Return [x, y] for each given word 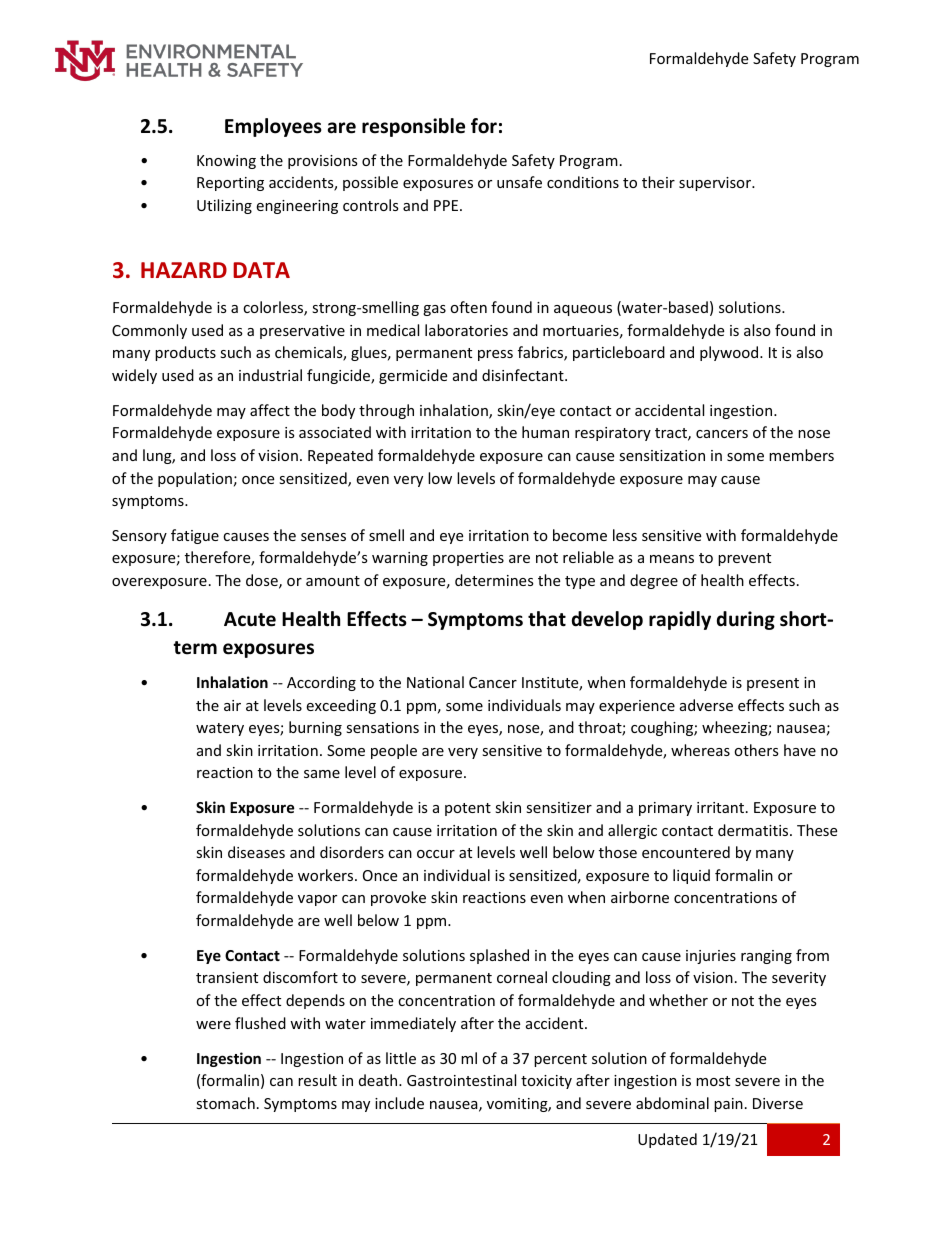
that [547, 619]
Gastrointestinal [461, 1080]
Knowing [226, 162]
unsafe [519, 182]
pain [728, 1105]
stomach [225, 1103]
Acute [250, 619]
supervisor [716, 184]
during [746, 620]
